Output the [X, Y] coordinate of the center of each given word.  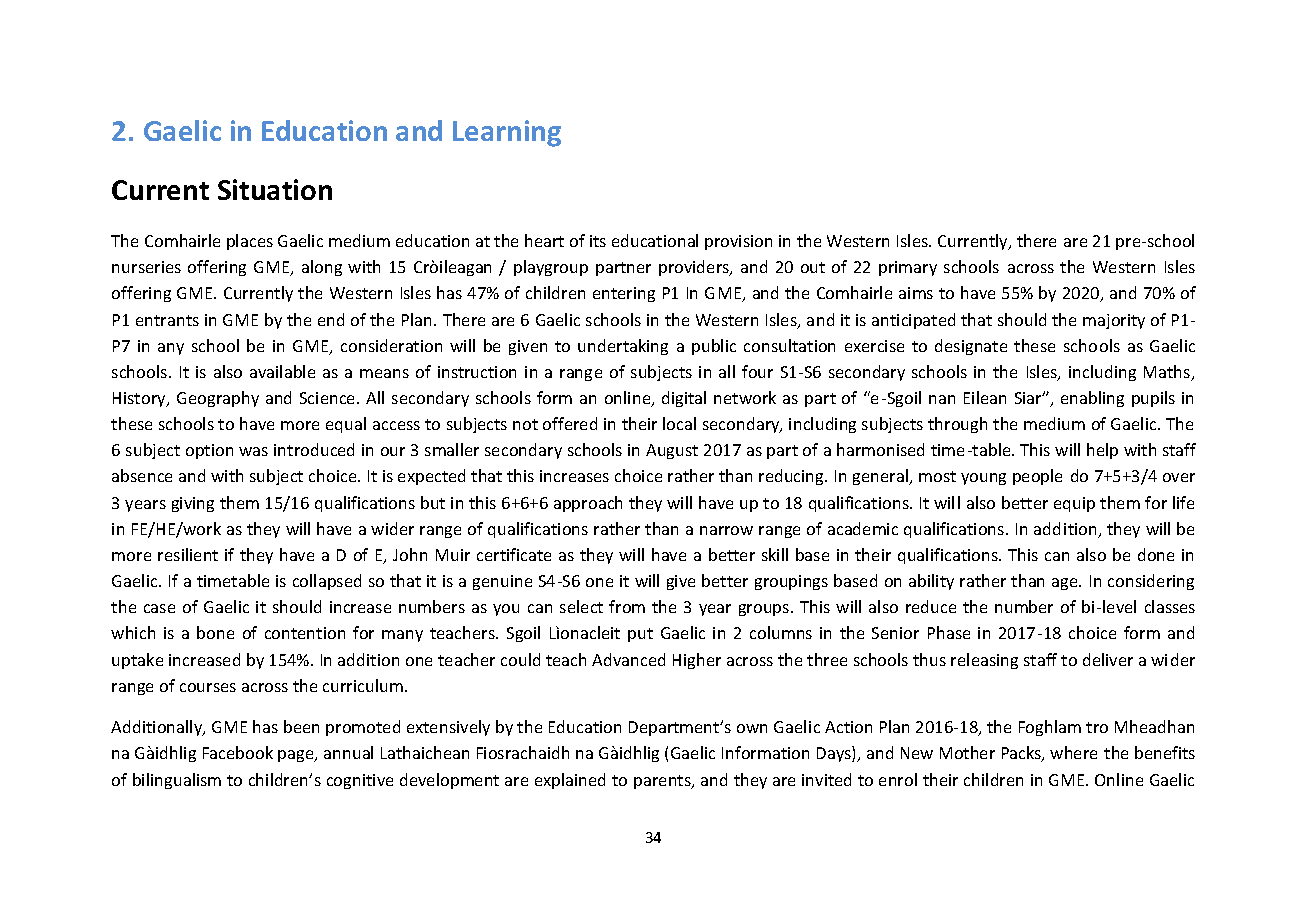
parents [663, 782]
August [672, 451]
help [1102, 451]
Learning [507, 133]
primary [908, 268]
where [1073, 752]
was [253, 451]
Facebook [238, 752]
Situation [275, 189]
